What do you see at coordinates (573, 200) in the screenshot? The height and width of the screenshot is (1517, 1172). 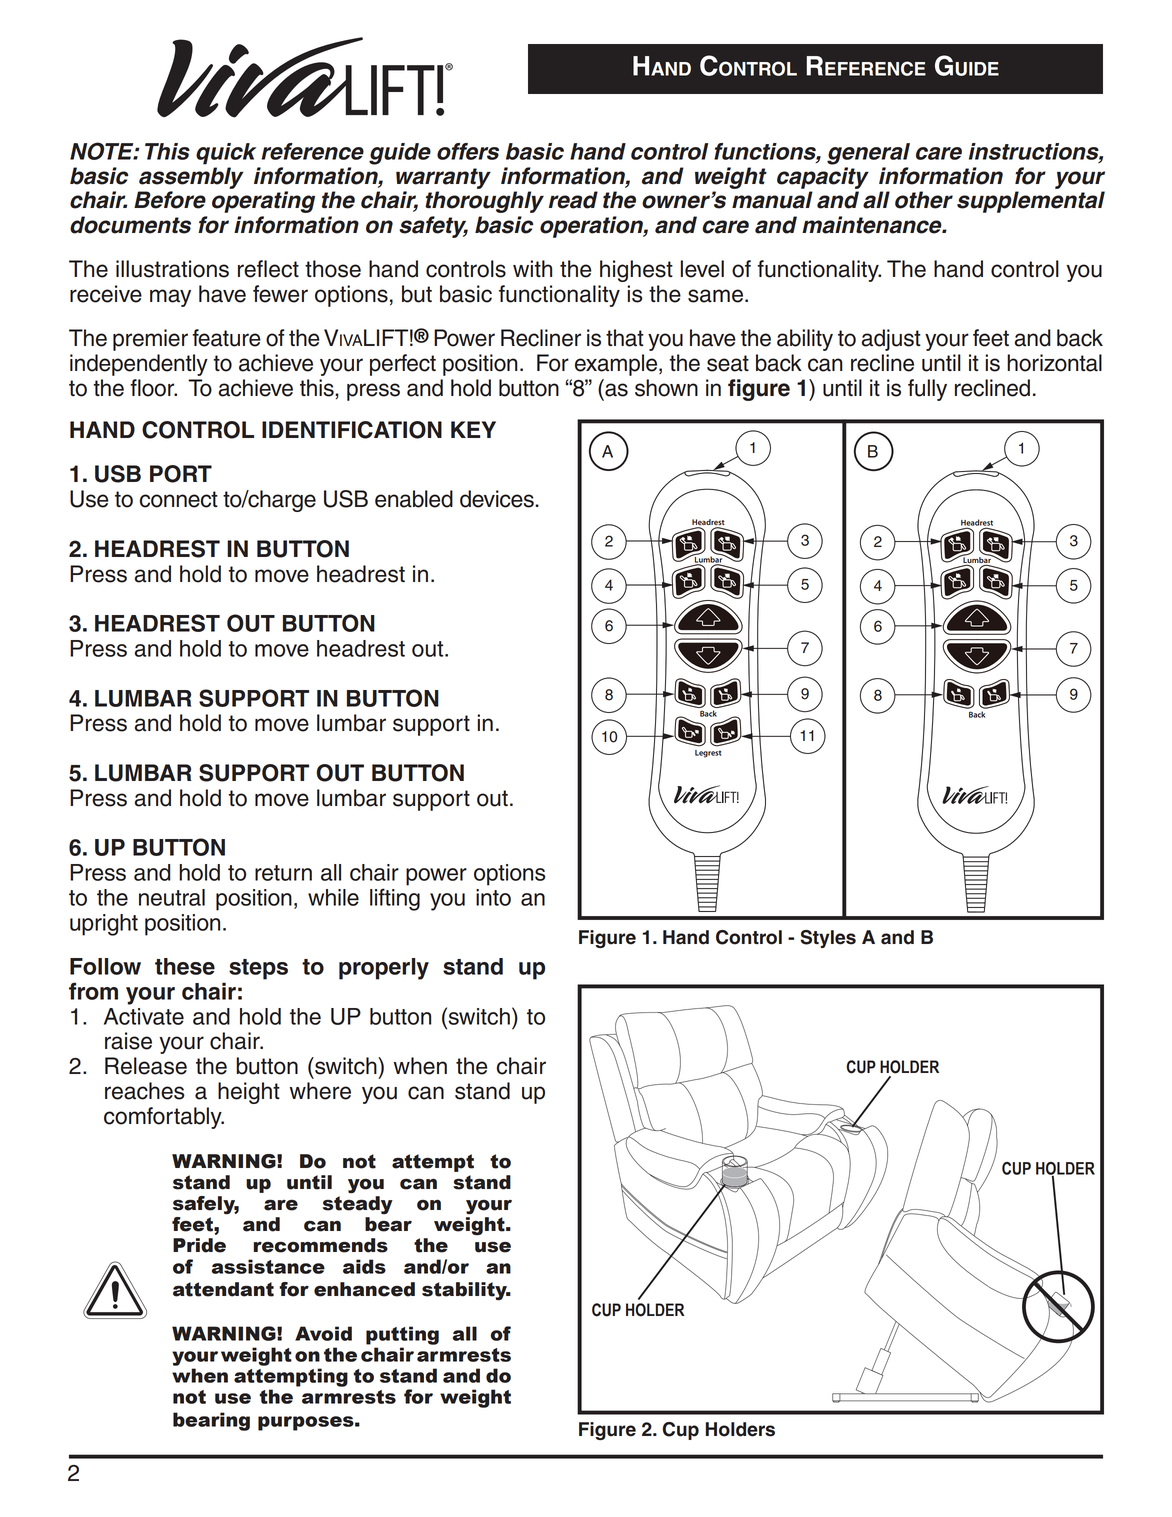 I see `read` at bounding box center [573, 200].
